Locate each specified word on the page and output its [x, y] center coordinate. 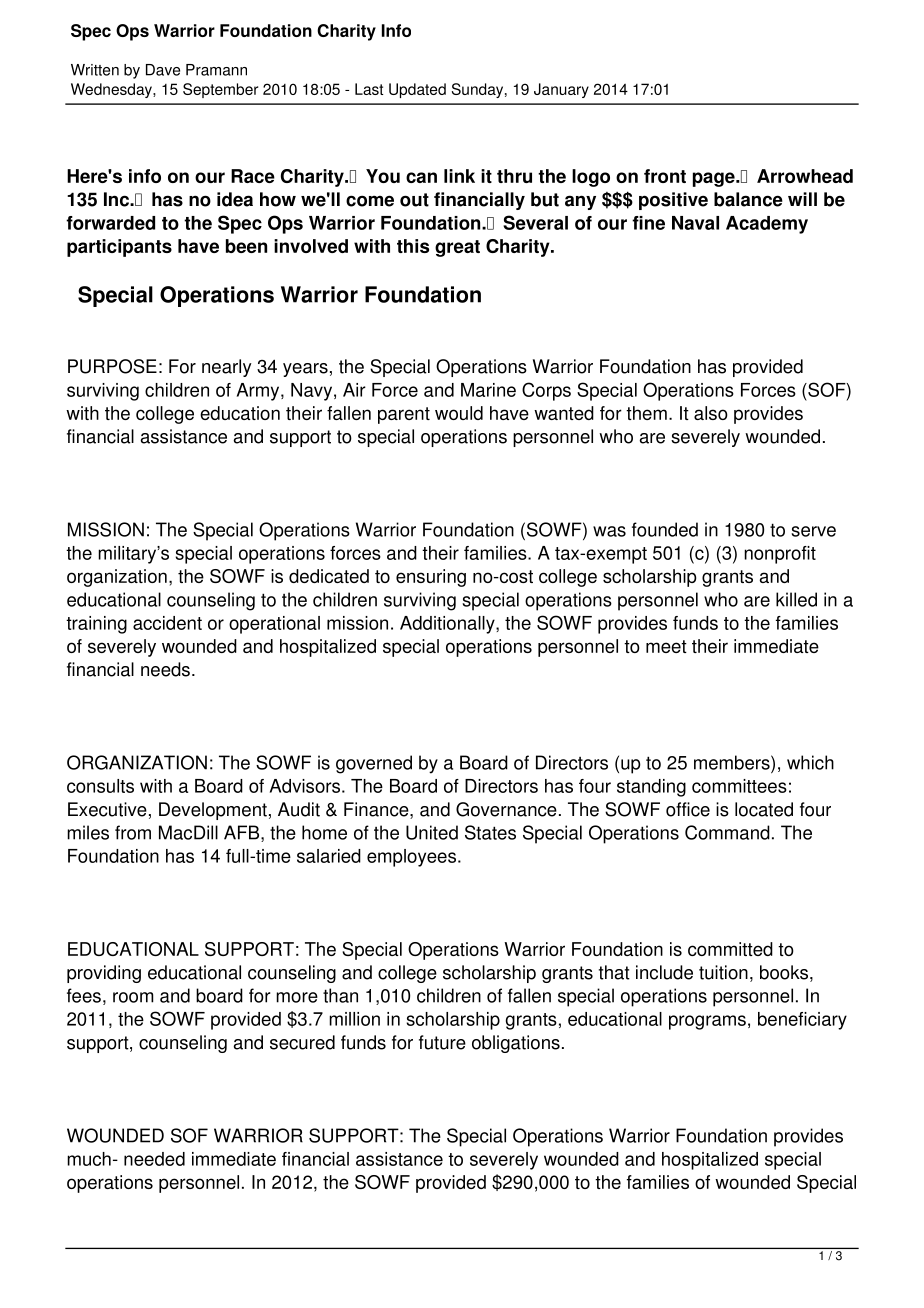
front [665, 176]
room [133, 997]
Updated [417, 90]
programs [707, 1022]
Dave [163, 70]
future [442, 1042]
